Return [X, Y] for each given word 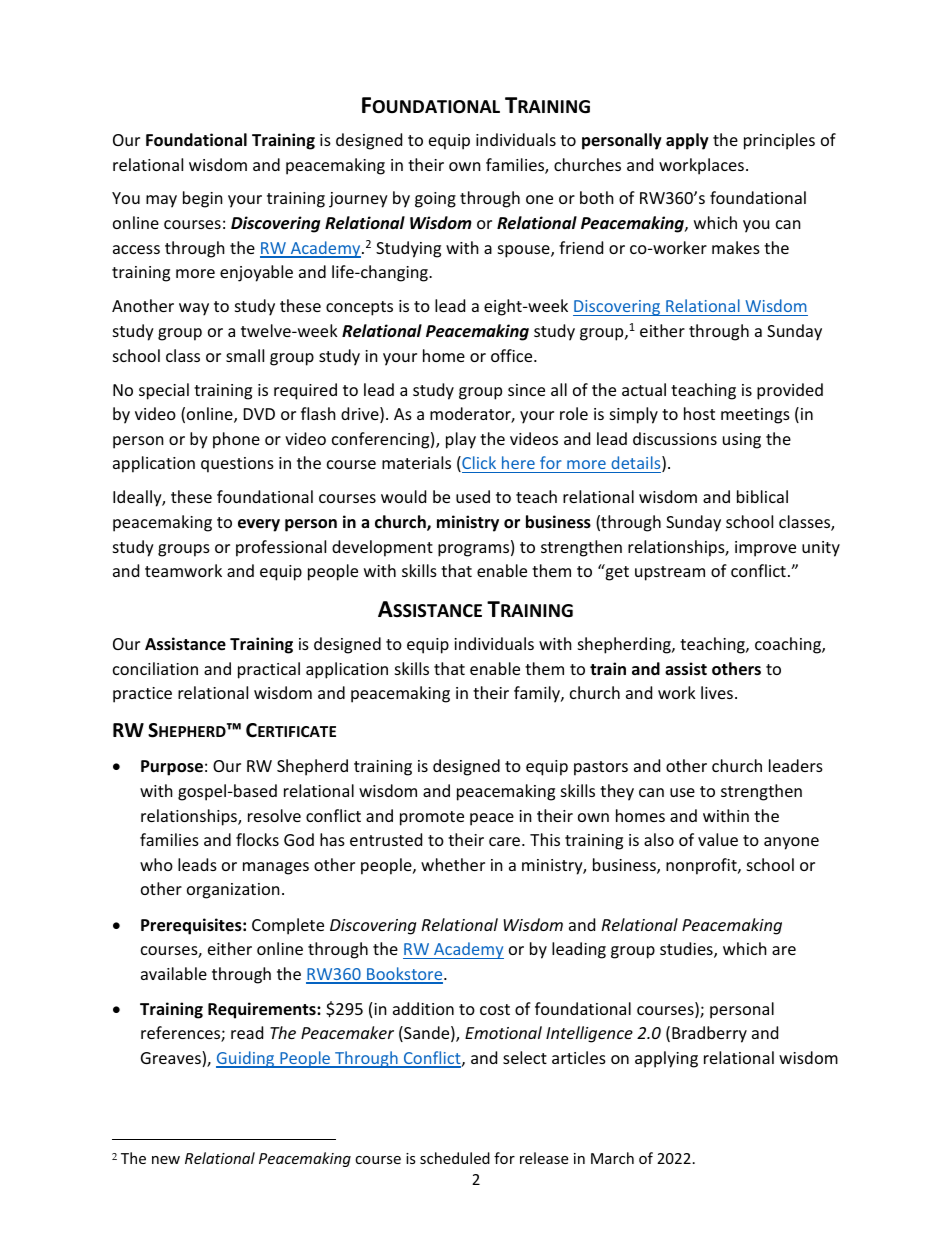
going [435, 200]
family [538, 694]
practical [269, 670]
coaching [789, 645]
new [166, 1160]
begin [203, 199]
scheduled [455, 1158]
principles [779, 141]
